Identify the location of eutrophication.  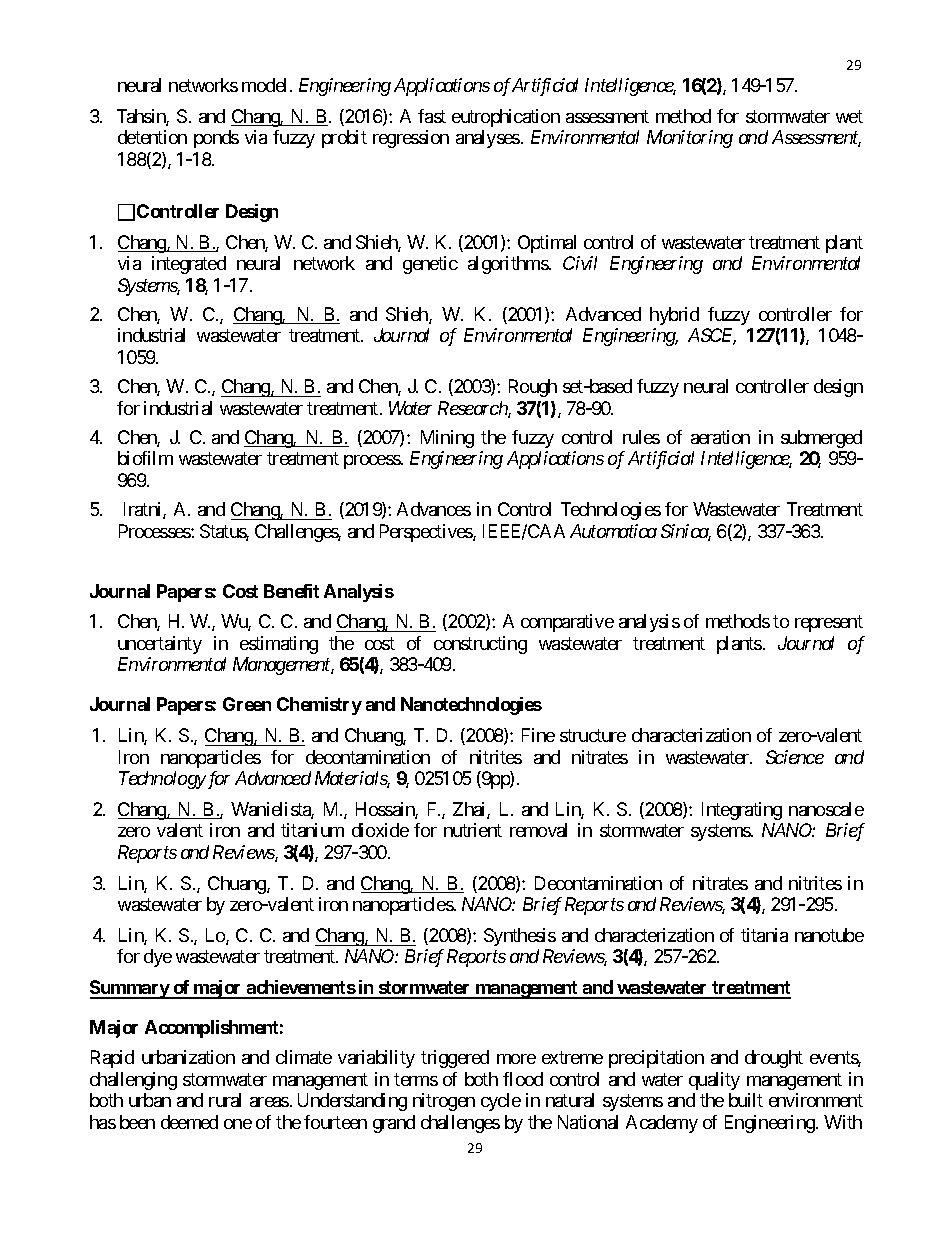
(506, 118).
